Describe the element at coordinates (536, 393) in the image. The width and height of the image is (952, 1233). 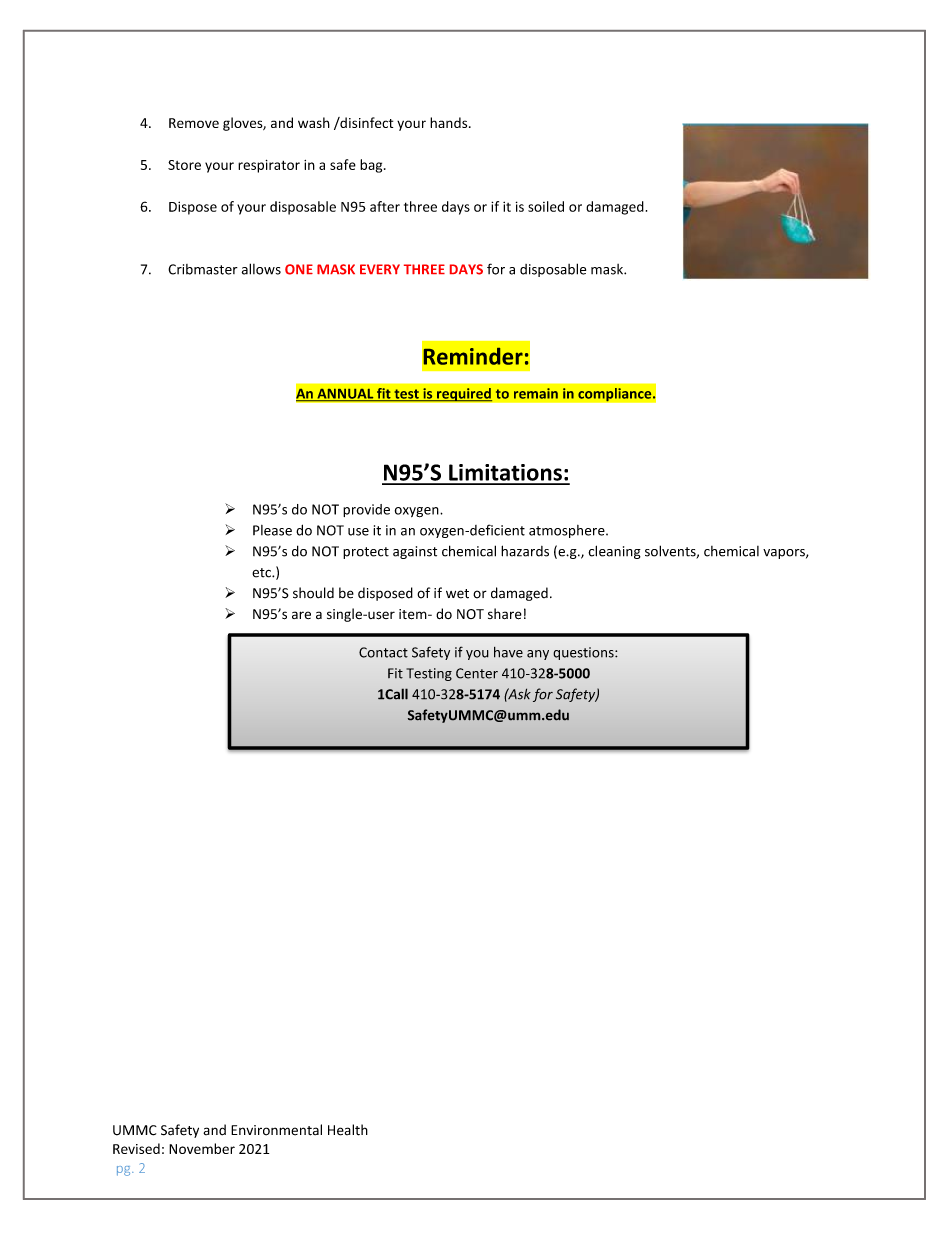
I see `remain` at that location.
